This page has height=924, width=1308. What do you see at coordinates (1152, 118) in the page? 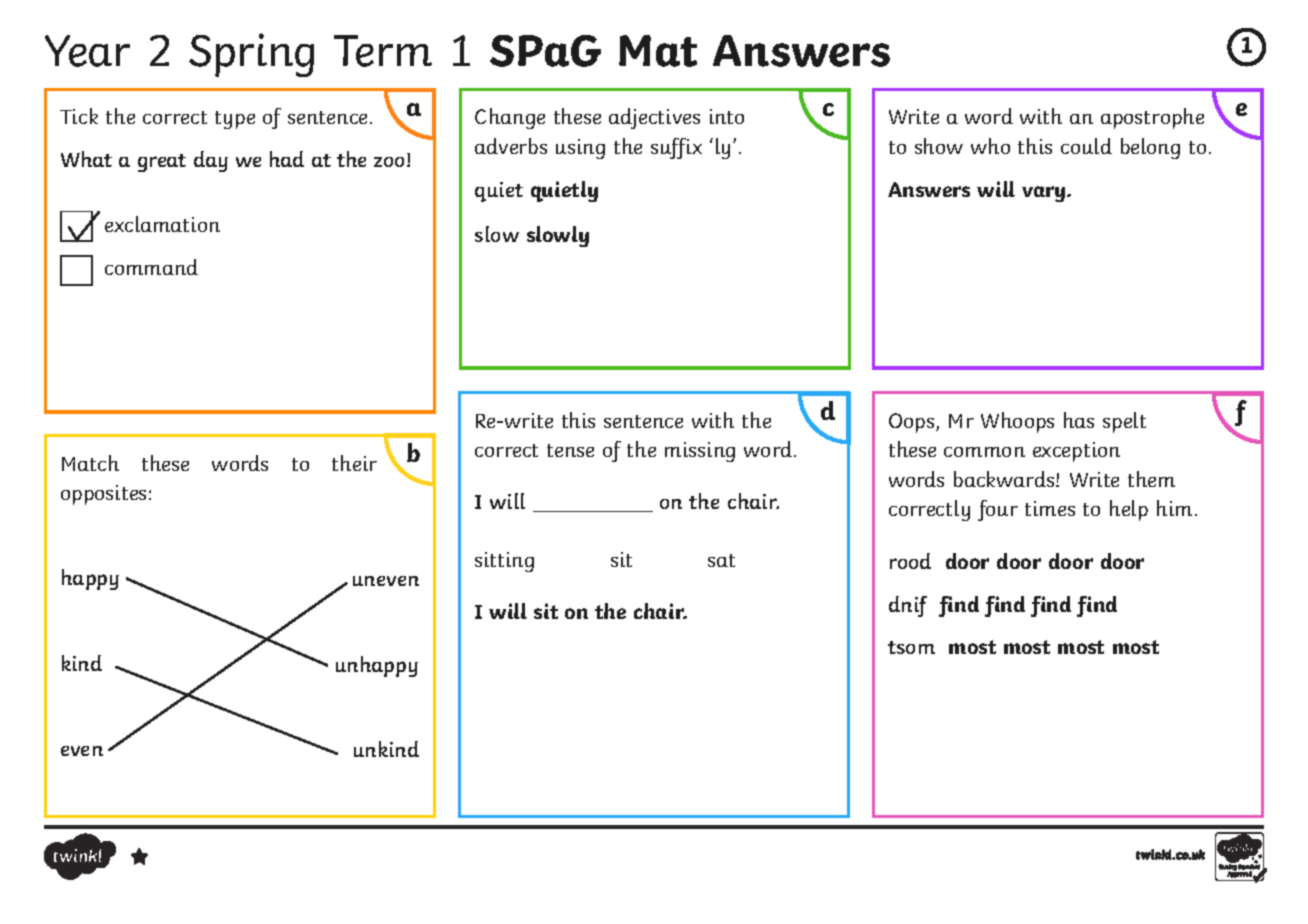
I see `apostrophe` at bounding box center [1152, 118].
